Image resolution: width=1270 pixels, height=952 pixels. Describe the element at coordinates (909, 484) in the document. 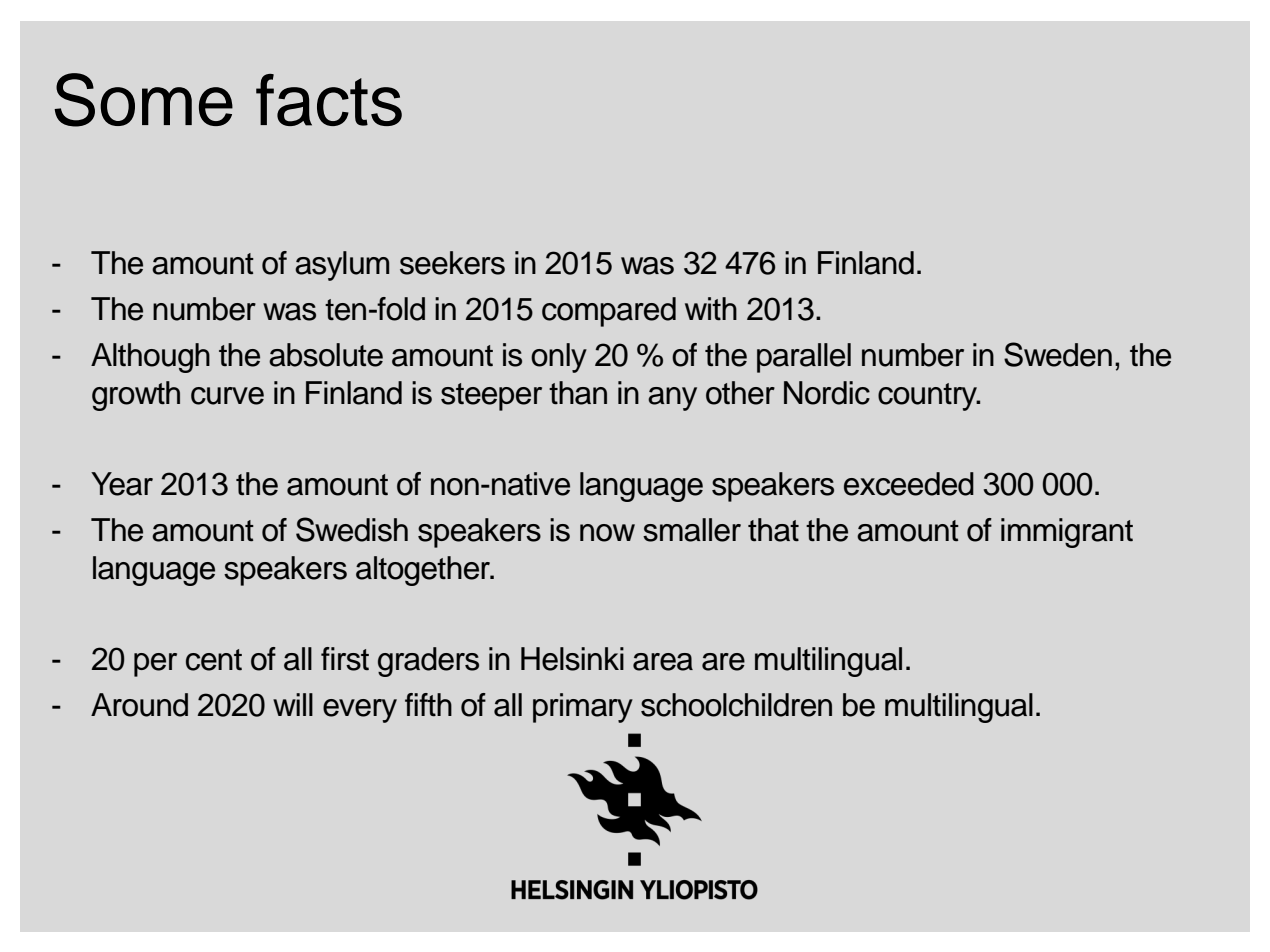

I see `exceeded` at that location.
